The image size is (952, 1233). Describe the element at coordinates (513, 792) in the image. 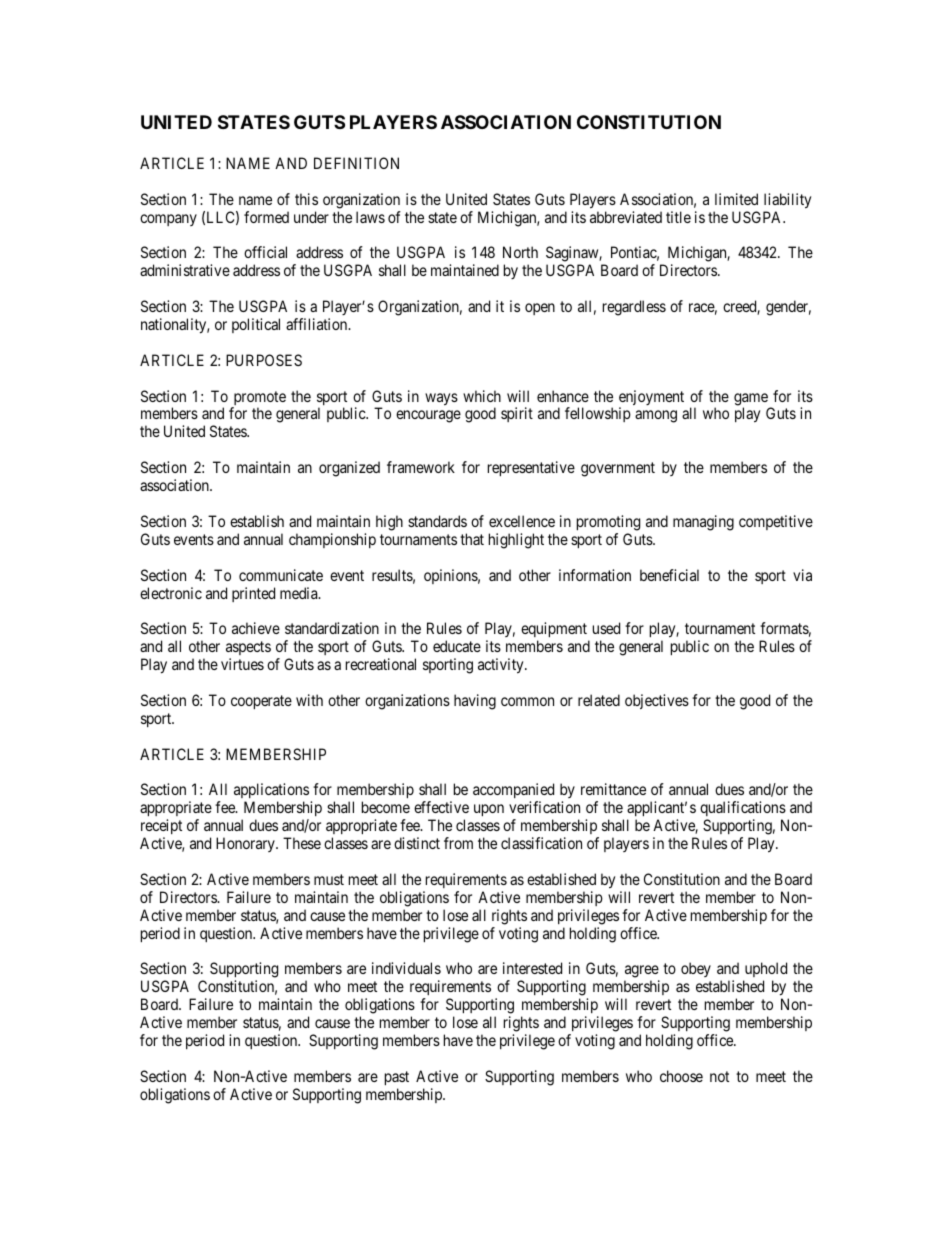

I see `accompanied` at that location.
